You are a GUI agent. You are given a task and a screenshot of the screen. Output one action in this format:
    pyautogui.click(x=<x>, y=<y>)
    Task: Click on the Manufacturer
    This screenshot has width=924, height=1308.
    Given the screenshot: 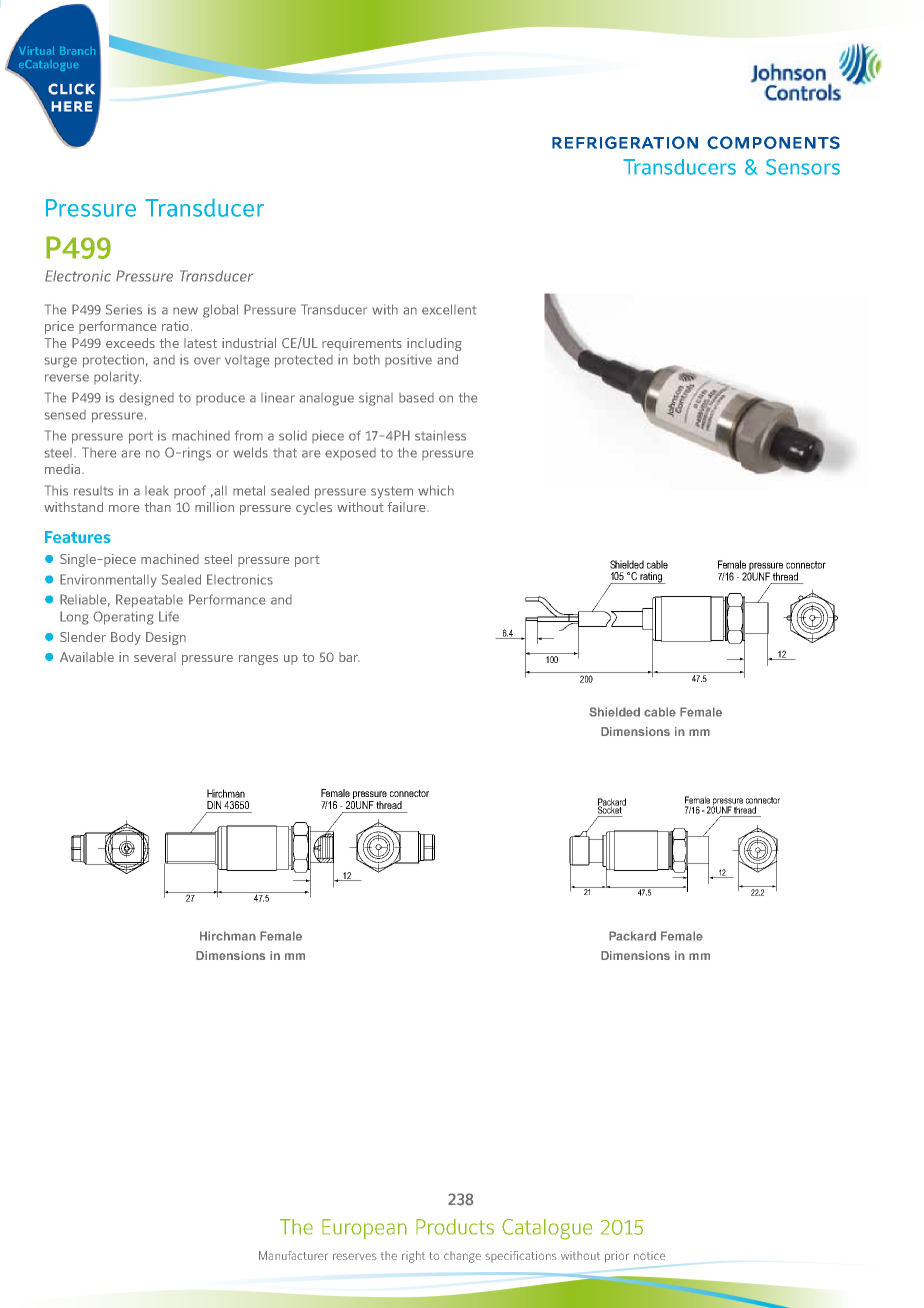 What is the action you would take?
    pyautogui.click(x=293, y=1255)
